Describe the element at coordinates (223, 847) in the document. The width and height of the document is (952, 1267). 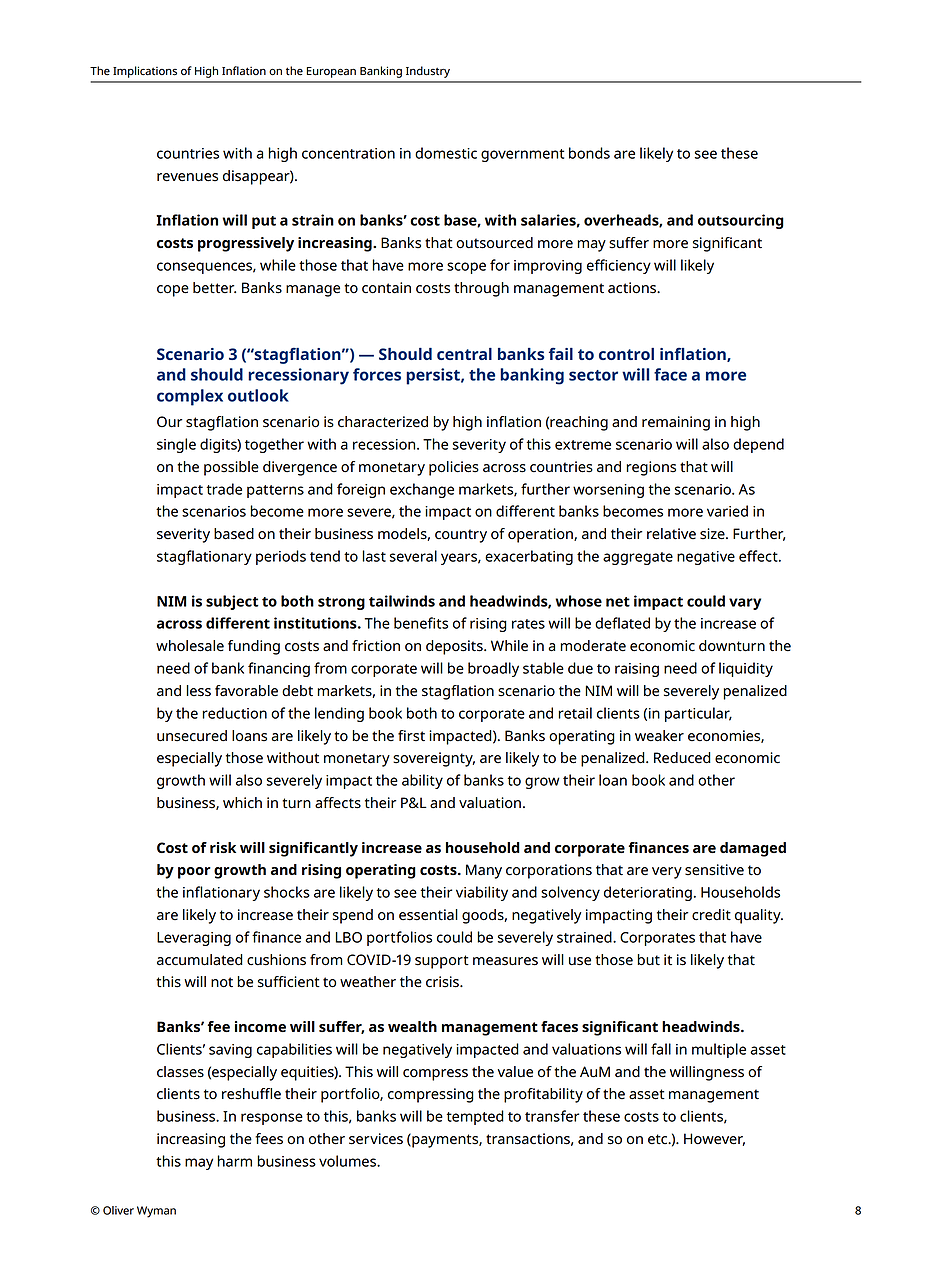
I see `risk` at that location.
